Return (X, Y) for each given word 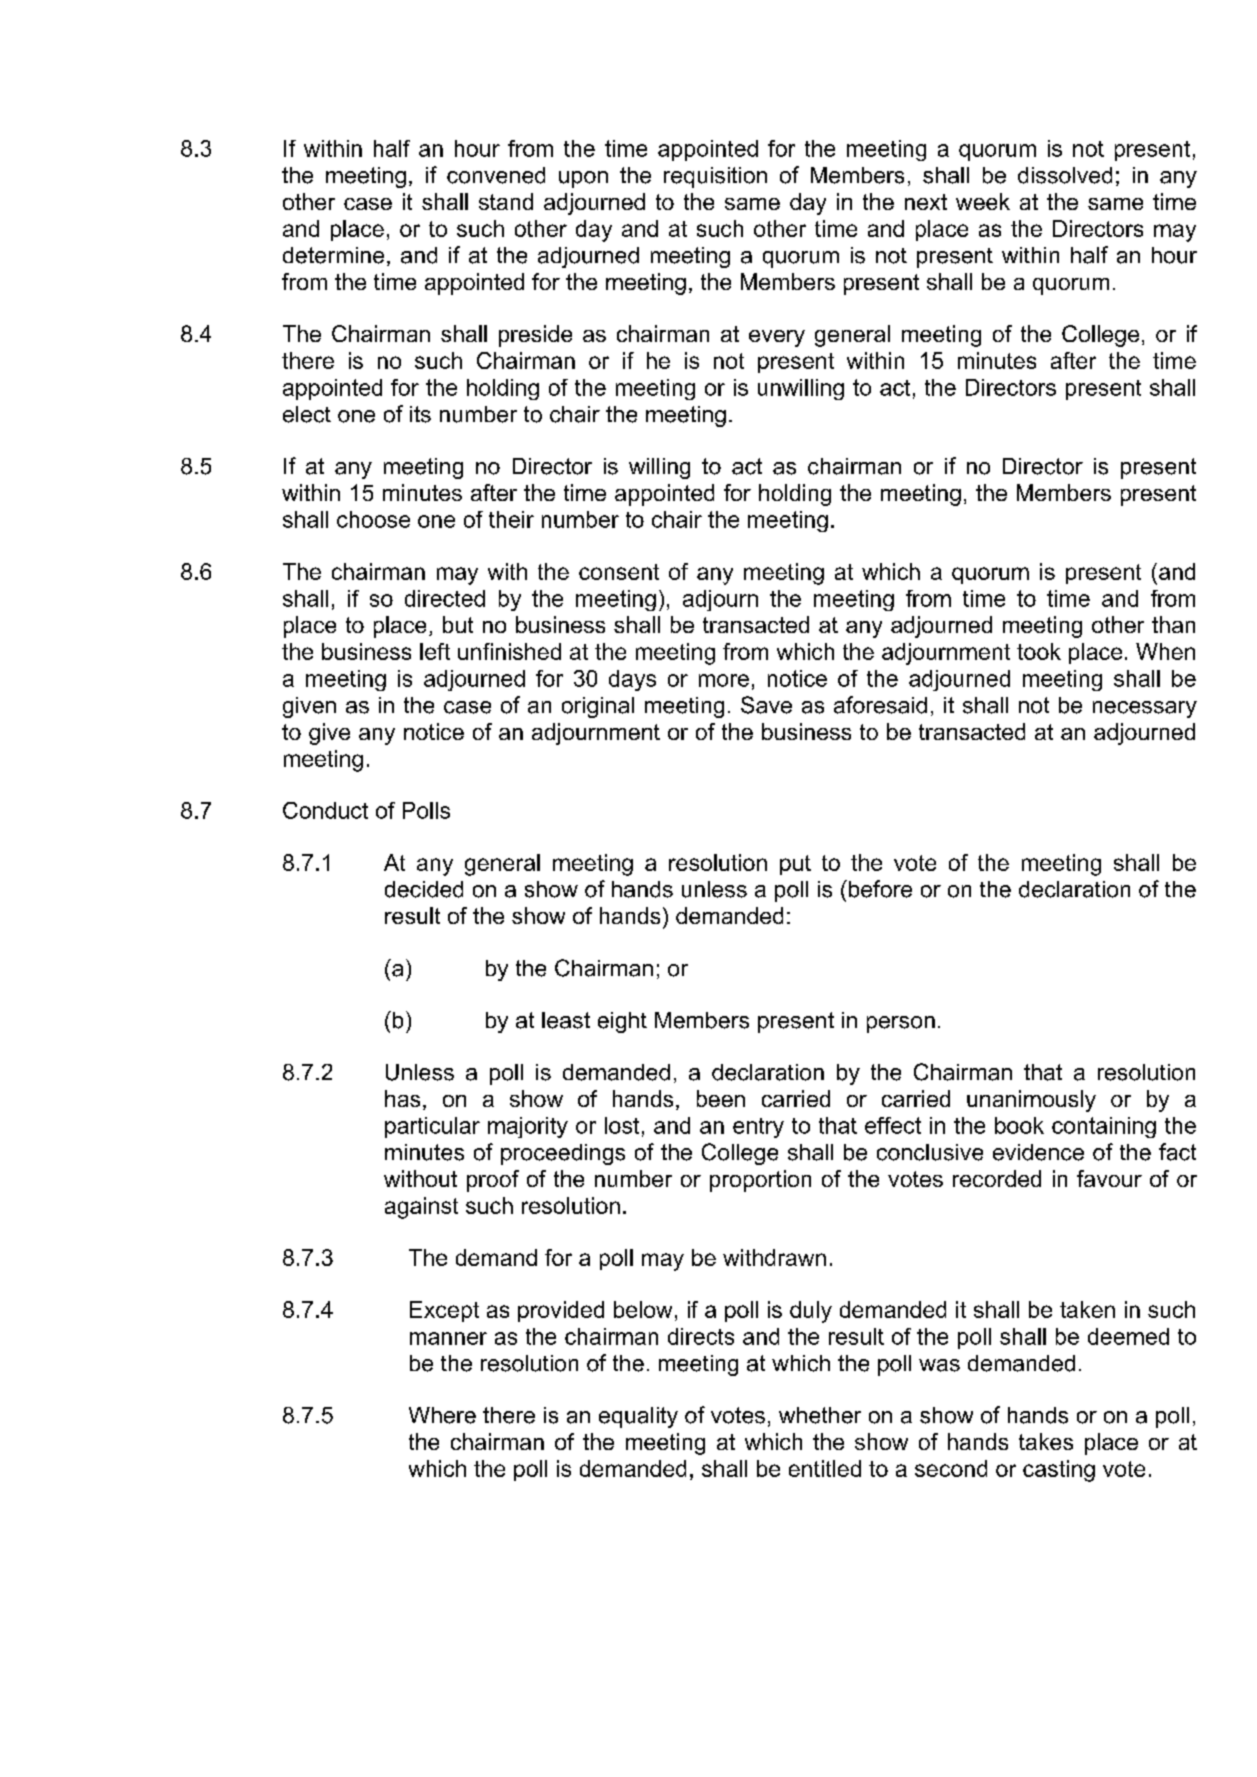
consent (619, 572)
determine (333, 255)
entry (758, 1128)
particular (432, 1127)
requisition (715, 177)
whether (820, 1415)
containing (1104, 1127)
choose (373, 519)
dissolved (1065, 175)
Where (442, 1415)
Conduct (325, 810)
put (795, 865)
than (1173, 624)
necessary (1145, 709)
